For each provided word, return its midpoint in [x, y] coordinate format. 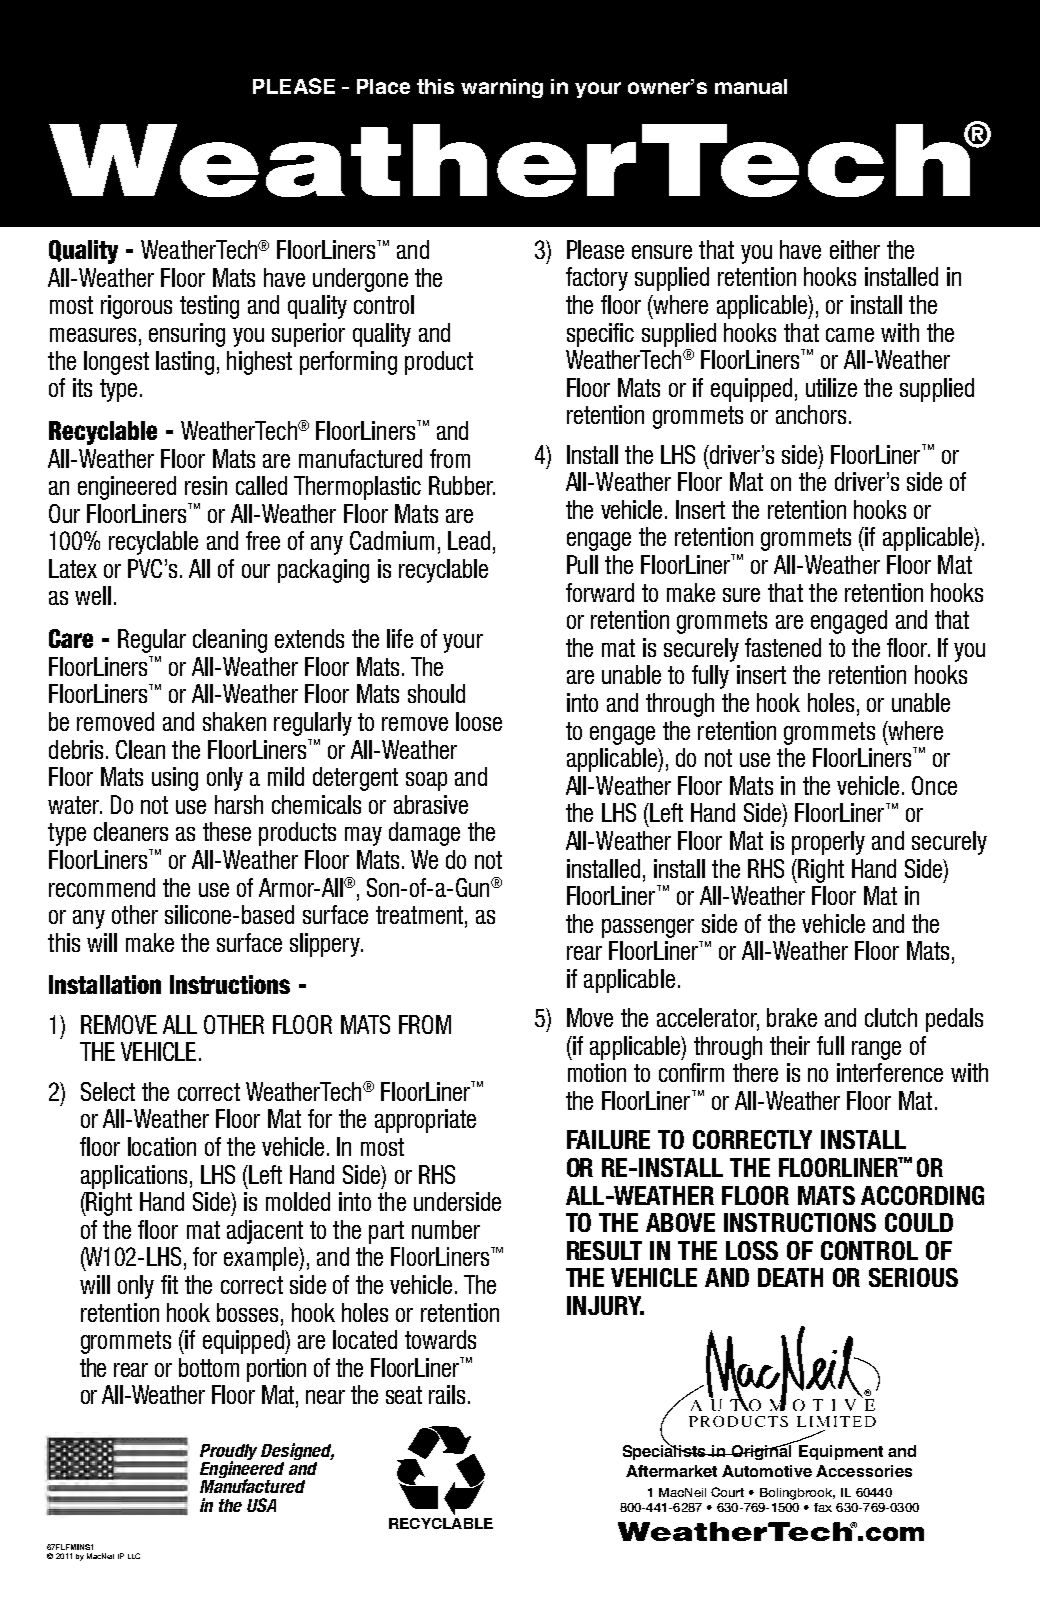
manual [751, 86]
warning [502, 88]
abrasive [431, 804]
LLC [134, 1556]
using [175, 779]
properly [828, 843]
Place [383, 86]
